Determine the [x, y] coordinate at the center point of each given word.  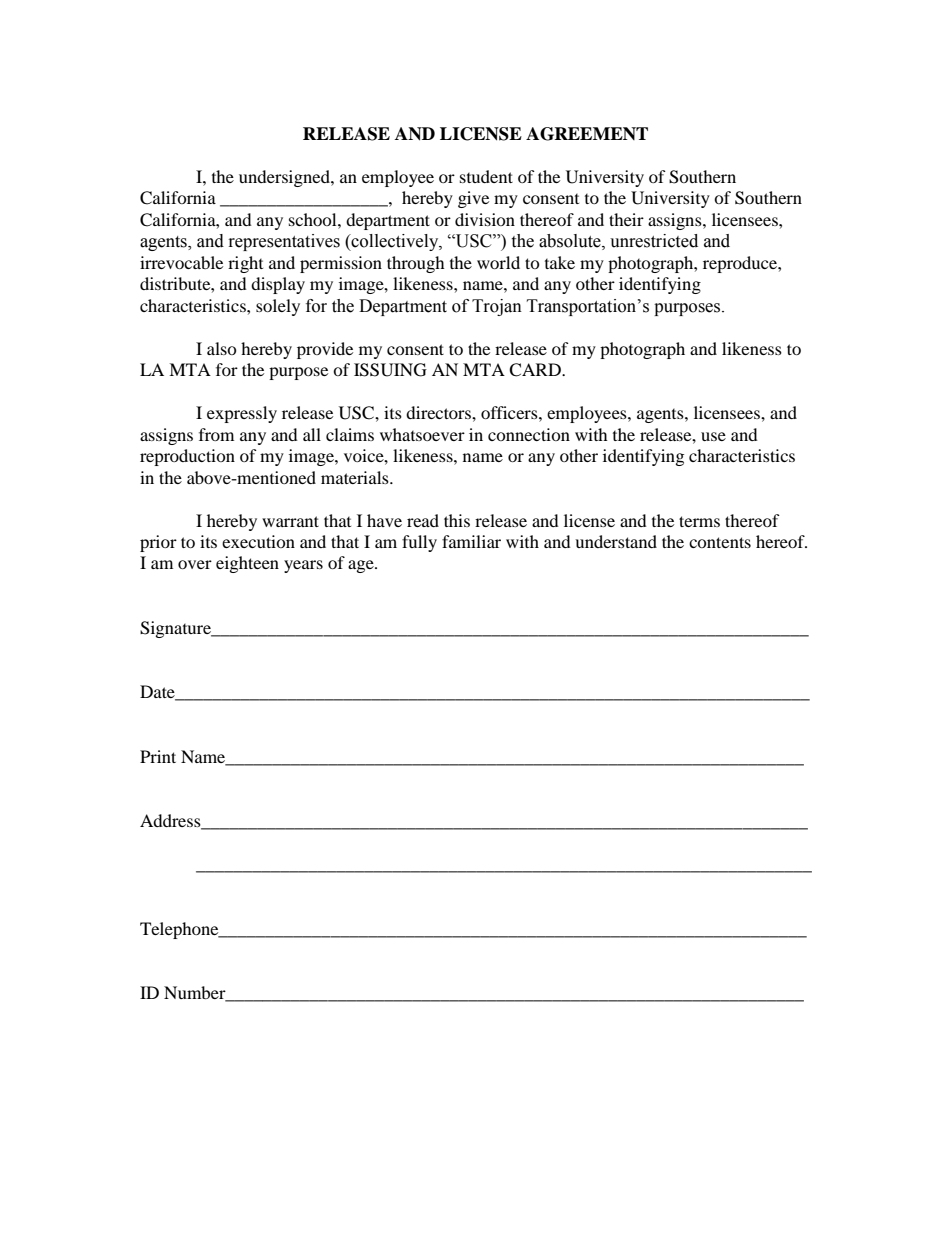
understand [616, 541]
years [303, 566]
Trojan [497, 307]
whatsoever [422, 434]
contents [720, 542]
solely [278, 307]
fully [419, 543]
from [216, 434]
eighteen [247, 564]
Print [158, 756]
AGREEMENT [587, 134]
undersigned [285, 178]
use [713, 436]
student [486, 176]
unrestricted [654, 241]
